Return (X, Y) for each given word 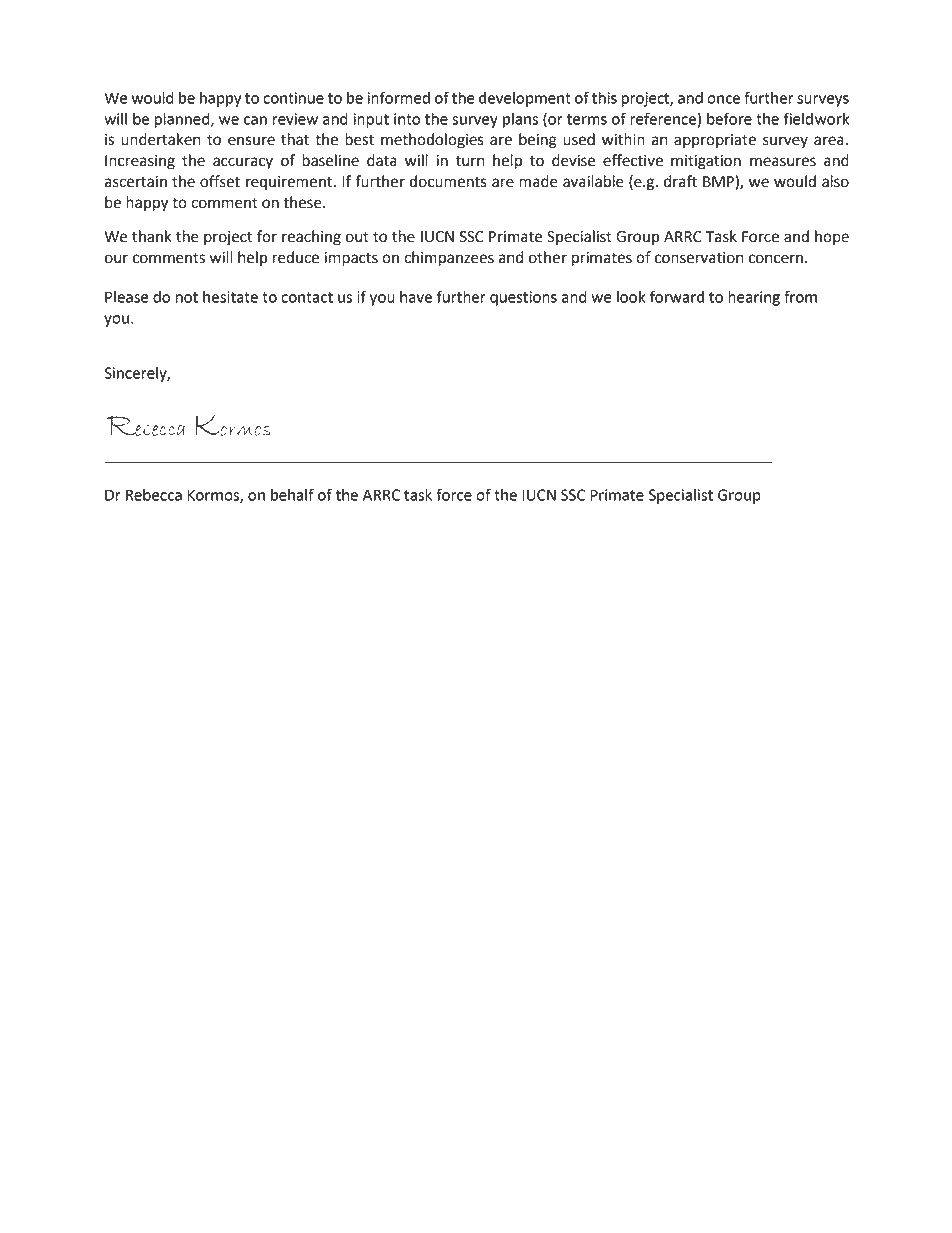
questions (523, 298)
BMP (719, 182)
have (416, 297)
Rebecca (154, 495)
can (255, 120)
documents (448, 181)
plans (520, 120)
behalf (292, 494)
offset (220, 181)
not (187, 297)
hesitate (230, 297)
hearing (754, 298)
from (800, 296)
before (729, 118)
